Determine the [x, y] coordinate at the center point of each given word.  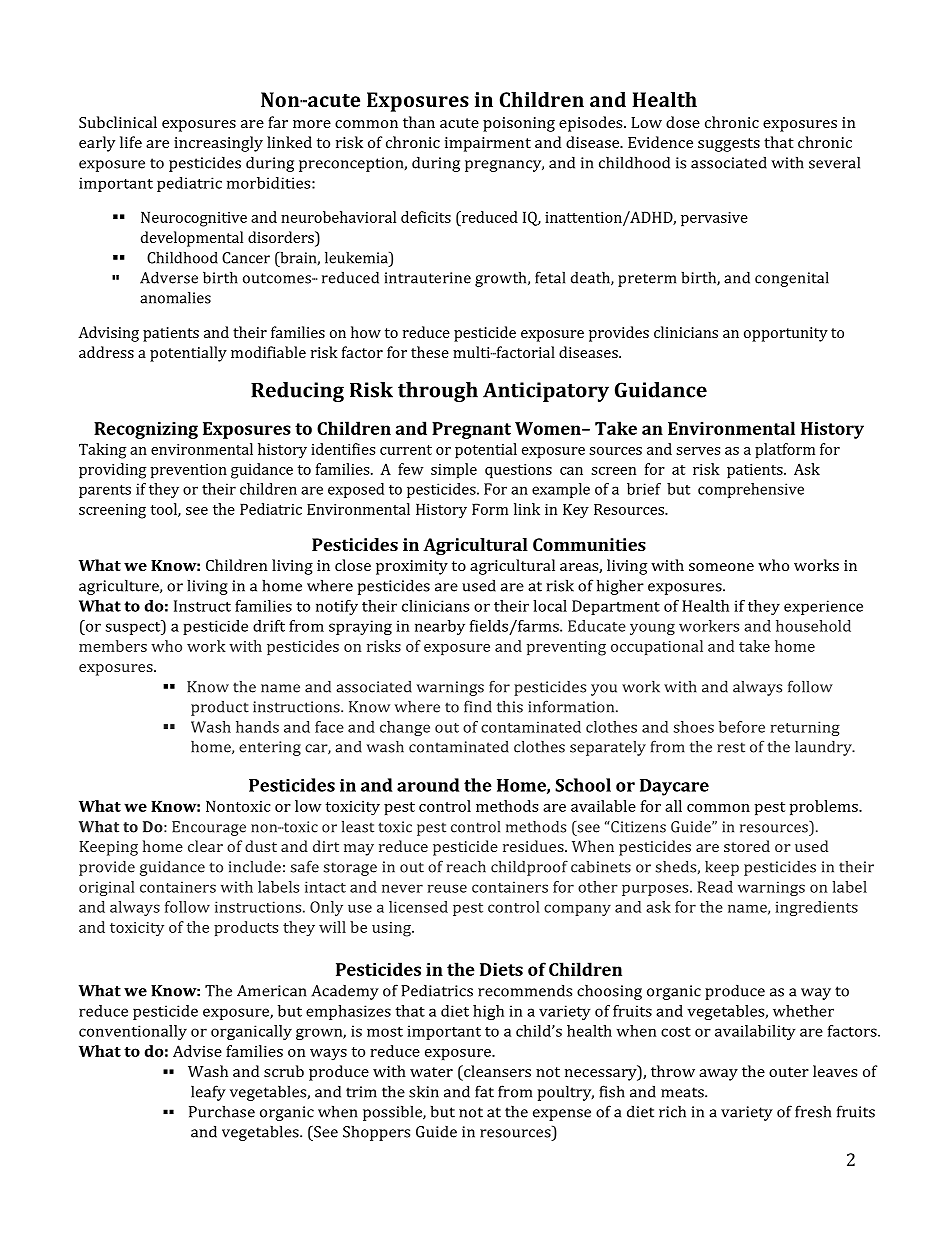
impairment [488, 144]
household [813, 626]
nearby [440, 627]
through [438, 392]
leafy [208, 1093]
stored [747, 846]
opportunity [786, 334]
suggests [729, 145]
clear [205, 846]
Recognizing [146, 430]
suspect [134, 627]
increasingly [218, 144]
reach [466, 867]
